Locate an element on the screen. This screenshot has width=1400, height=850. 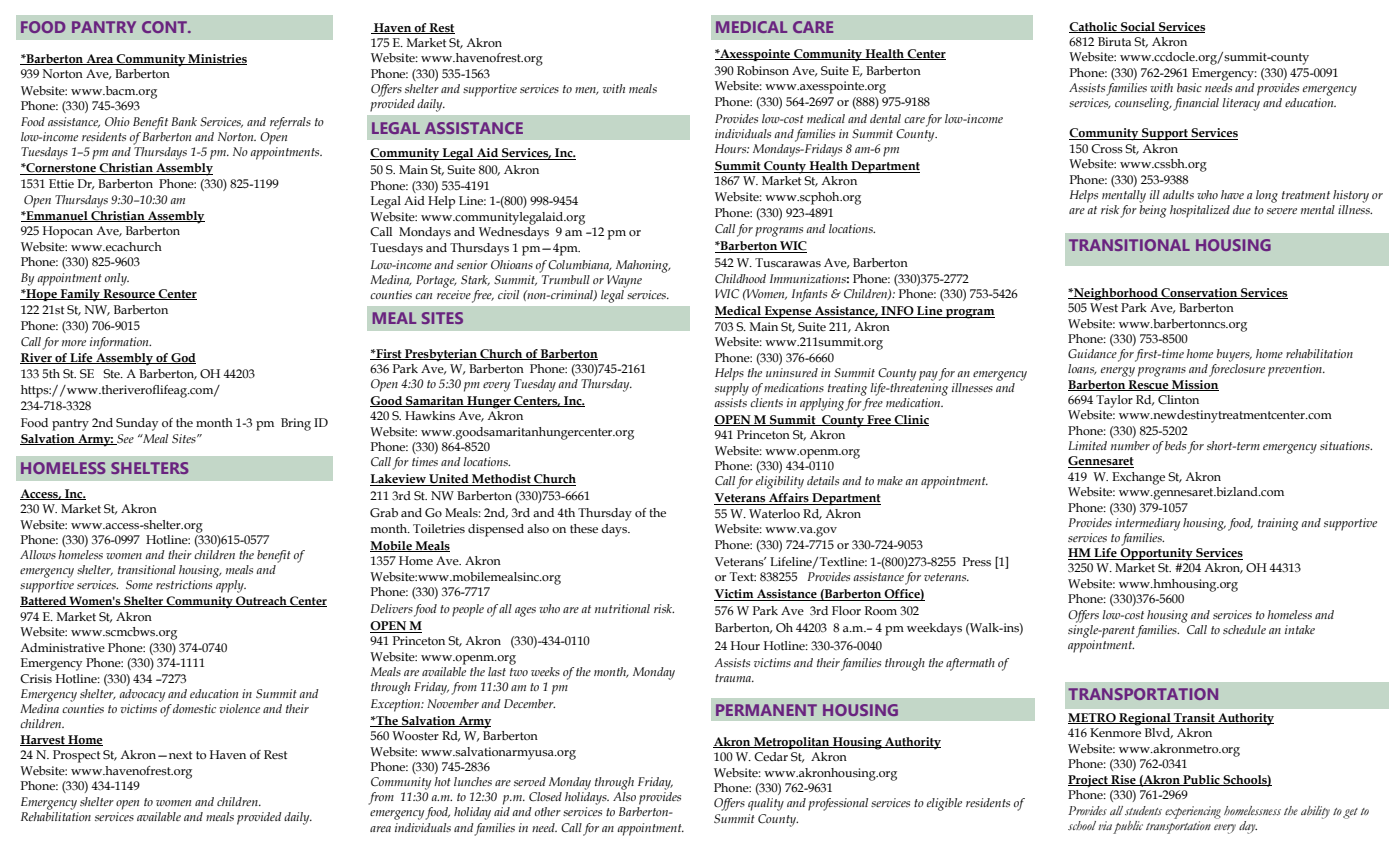
quality is located at coordinates (766, 804).
